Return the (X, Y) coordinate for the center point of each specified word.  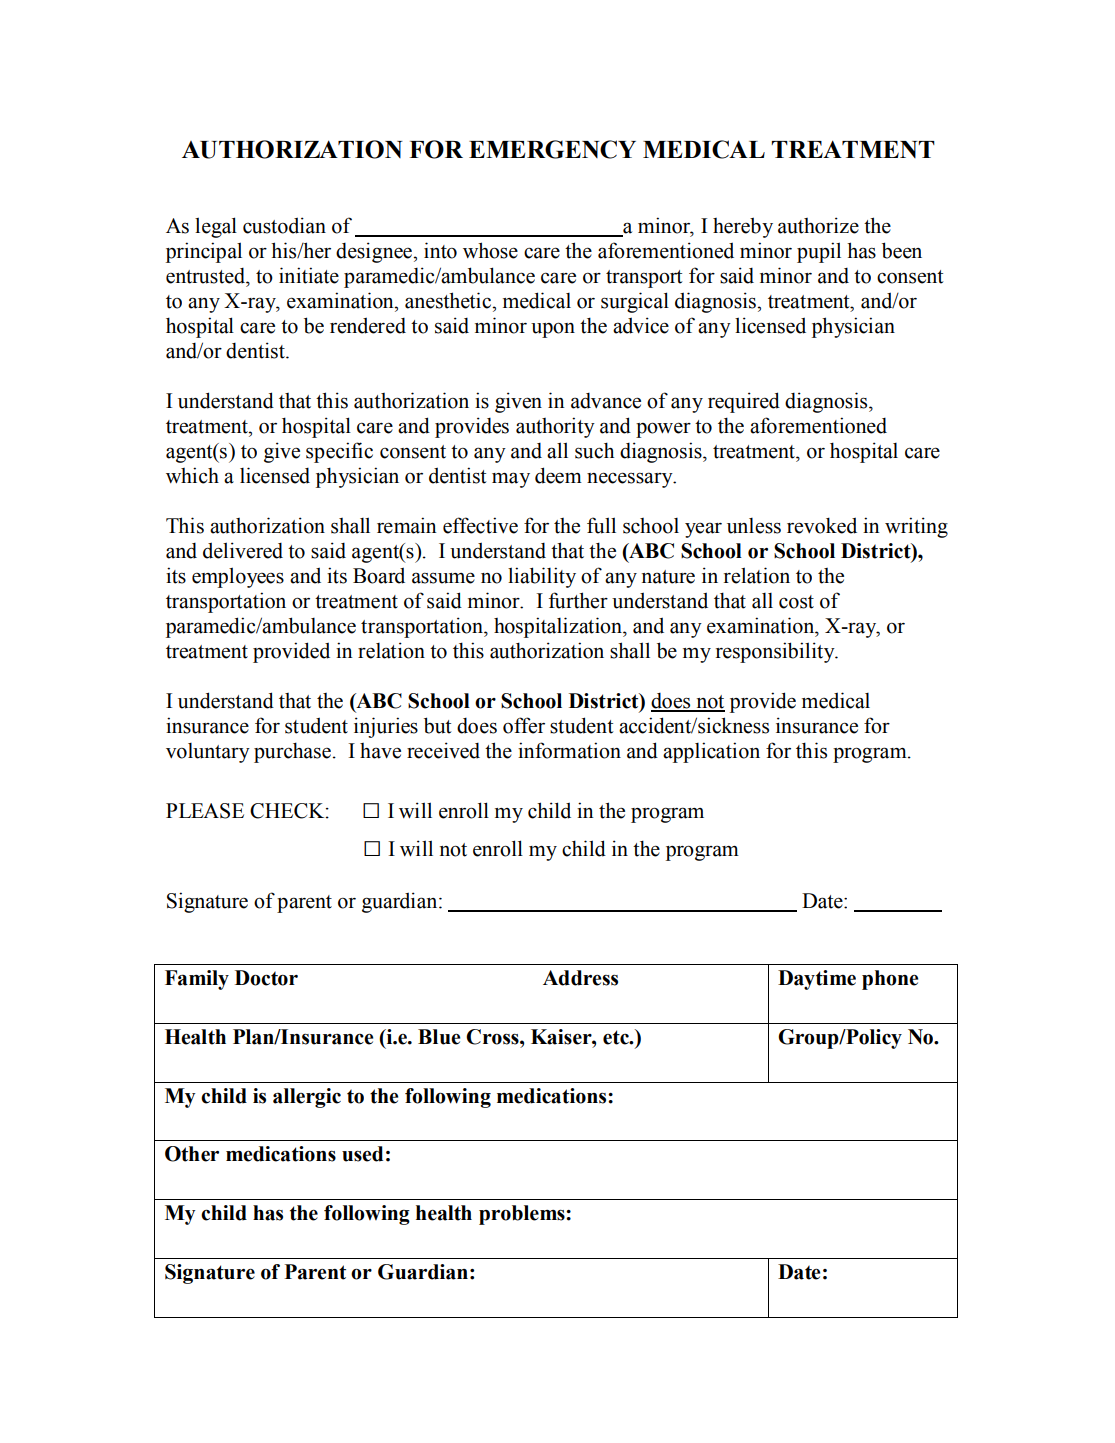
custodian (284, 225)
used (362, 1154)
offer (524, 725)
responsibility (776, 652)
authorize (818, 225)
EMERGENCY (552, 149)
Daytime (817, 980)
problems (523, 1215)
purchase (292, 752)
